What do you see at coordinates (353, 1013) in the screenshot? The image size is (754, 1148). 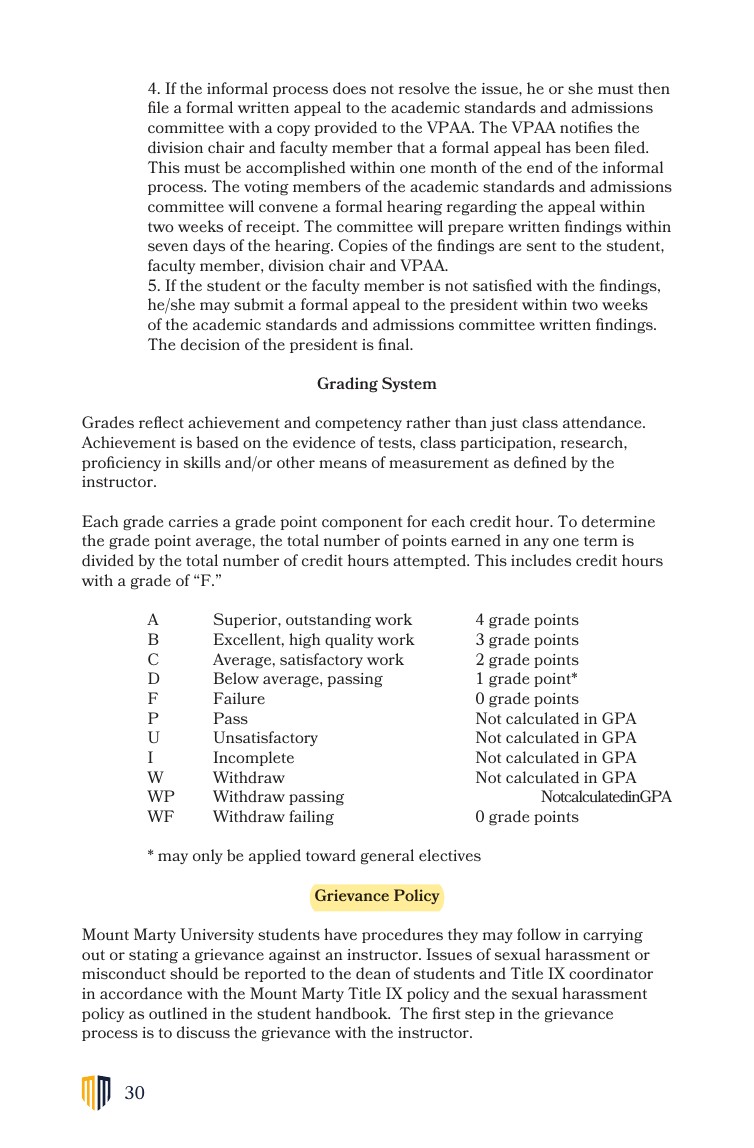 I see `handbook` at bounding box center [353, 1013].
